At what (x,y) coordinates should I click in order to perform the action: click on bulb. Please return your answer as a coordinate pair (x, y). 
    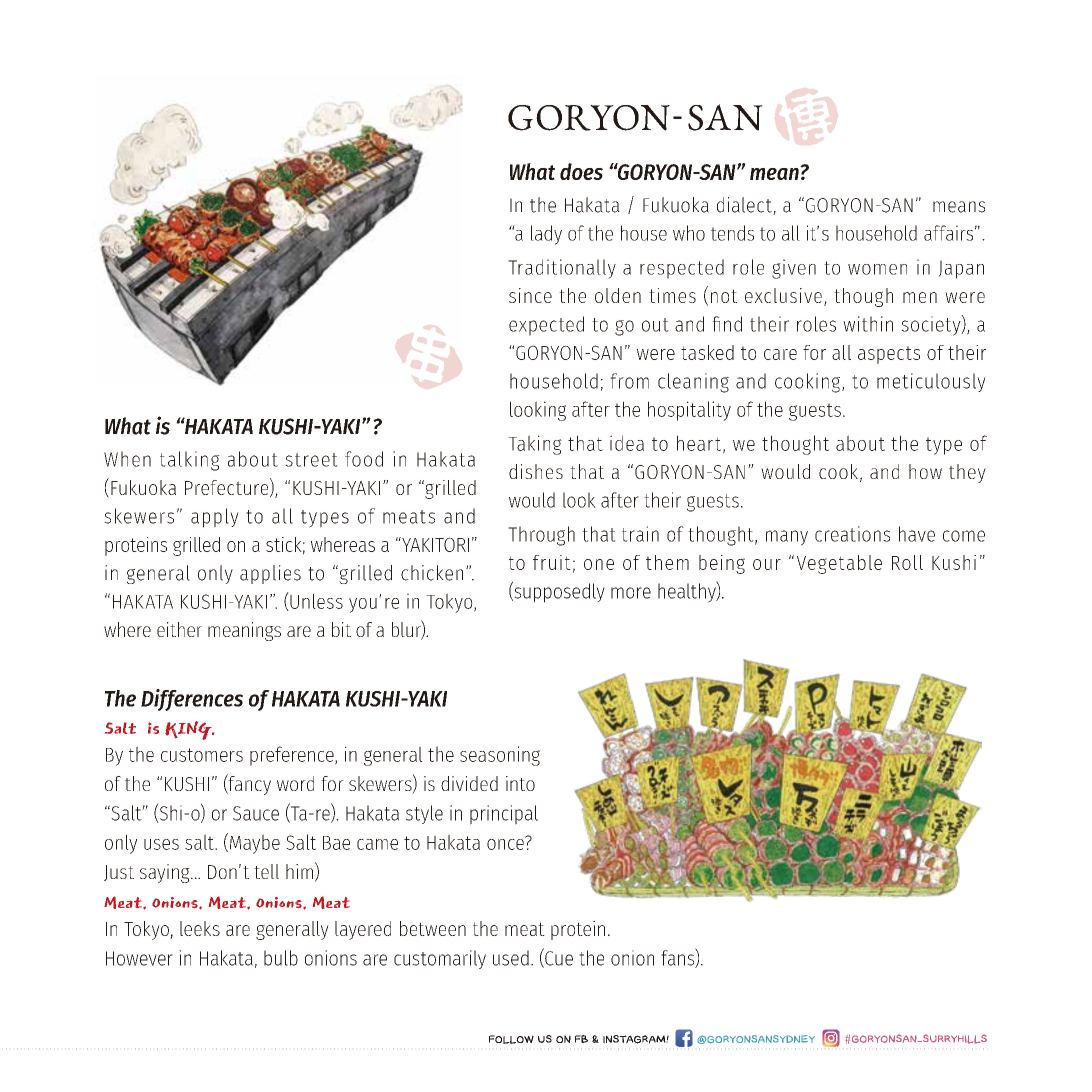
    Looking at the image, I should click on (281, 958).
